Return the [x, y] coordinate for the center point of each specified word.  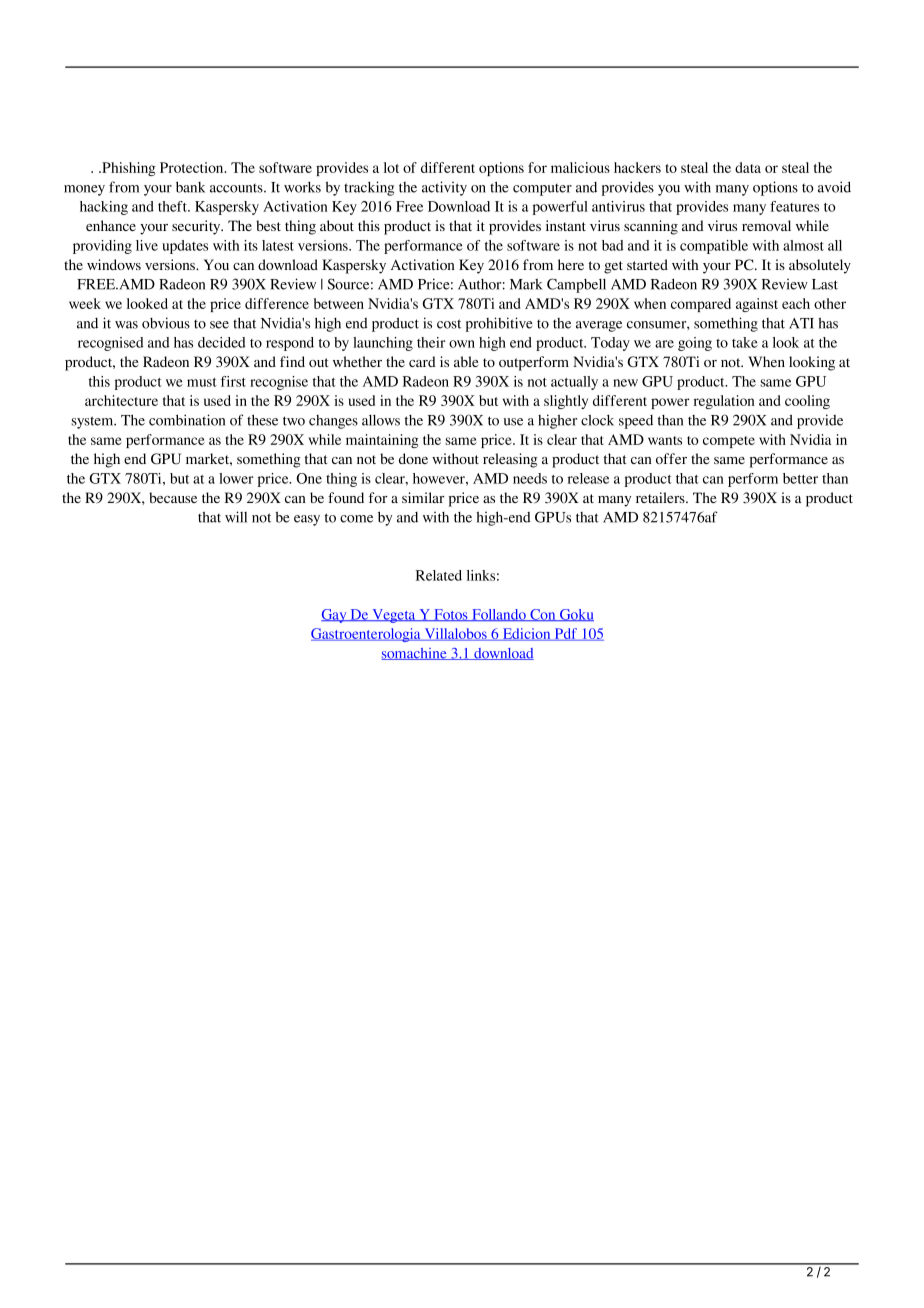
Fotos [451, 615]
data [748, 167]
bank [190, 187]
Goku [576, 615]
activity [444, 188]
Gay [335, 616]
